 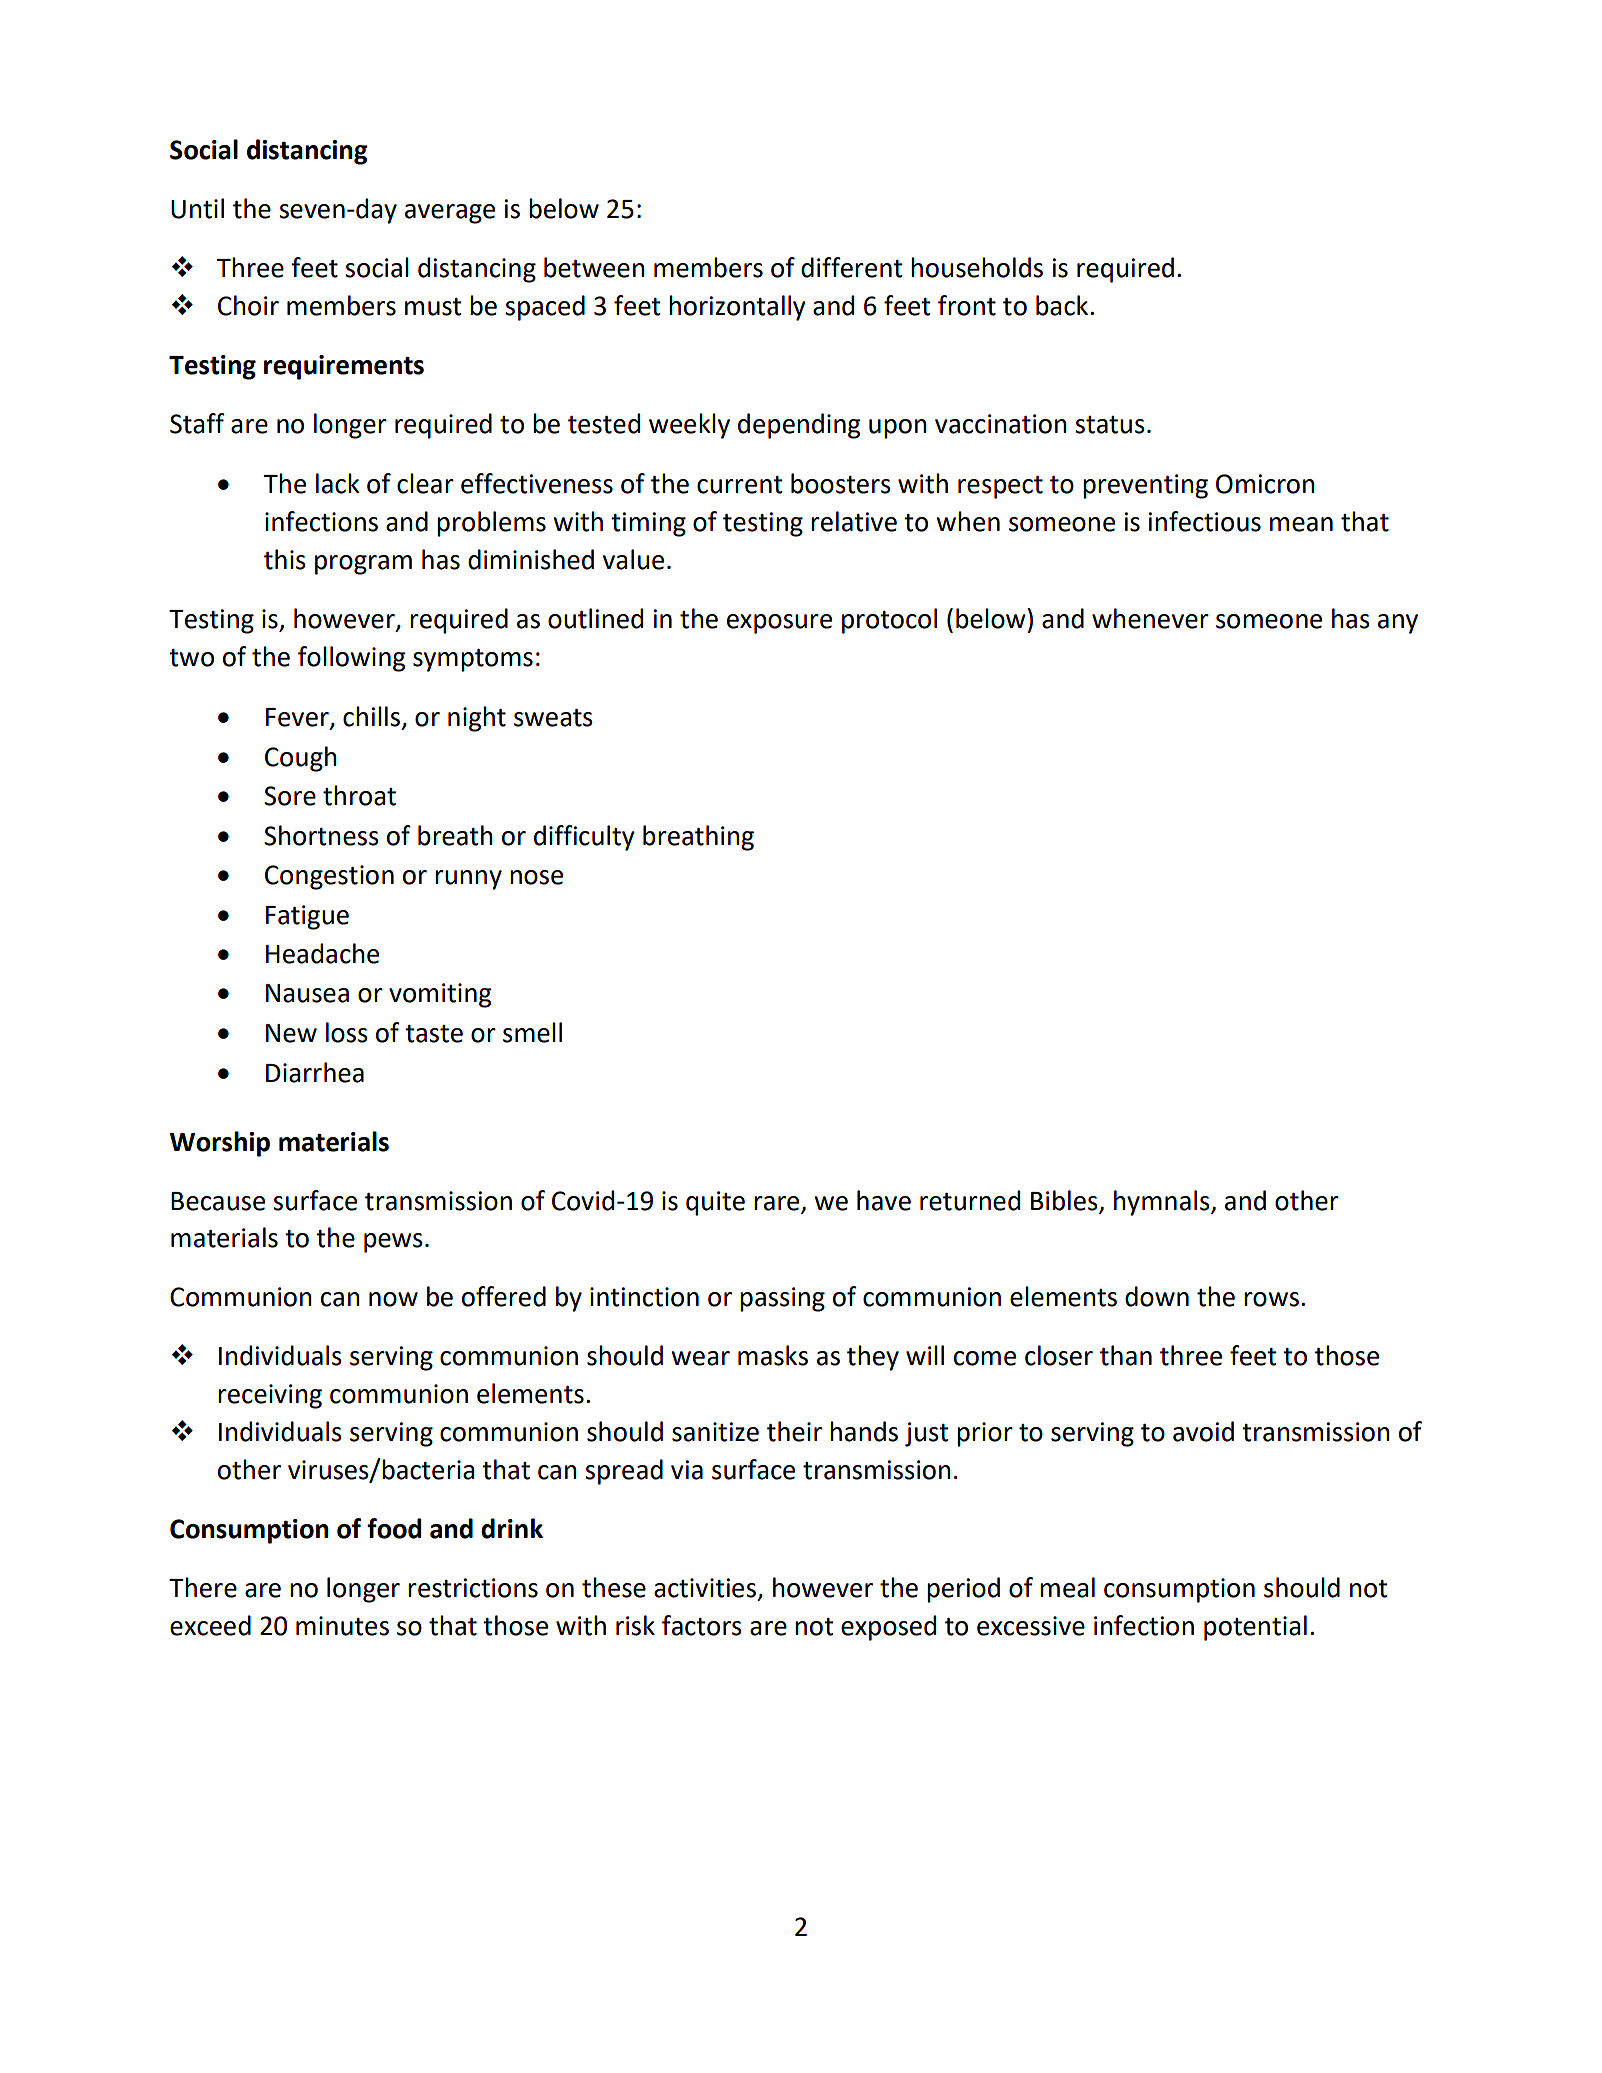 What do you see at coordinates (779, 624) in the screenshot?
I see `exposure` at bounding box center [779, 624].
